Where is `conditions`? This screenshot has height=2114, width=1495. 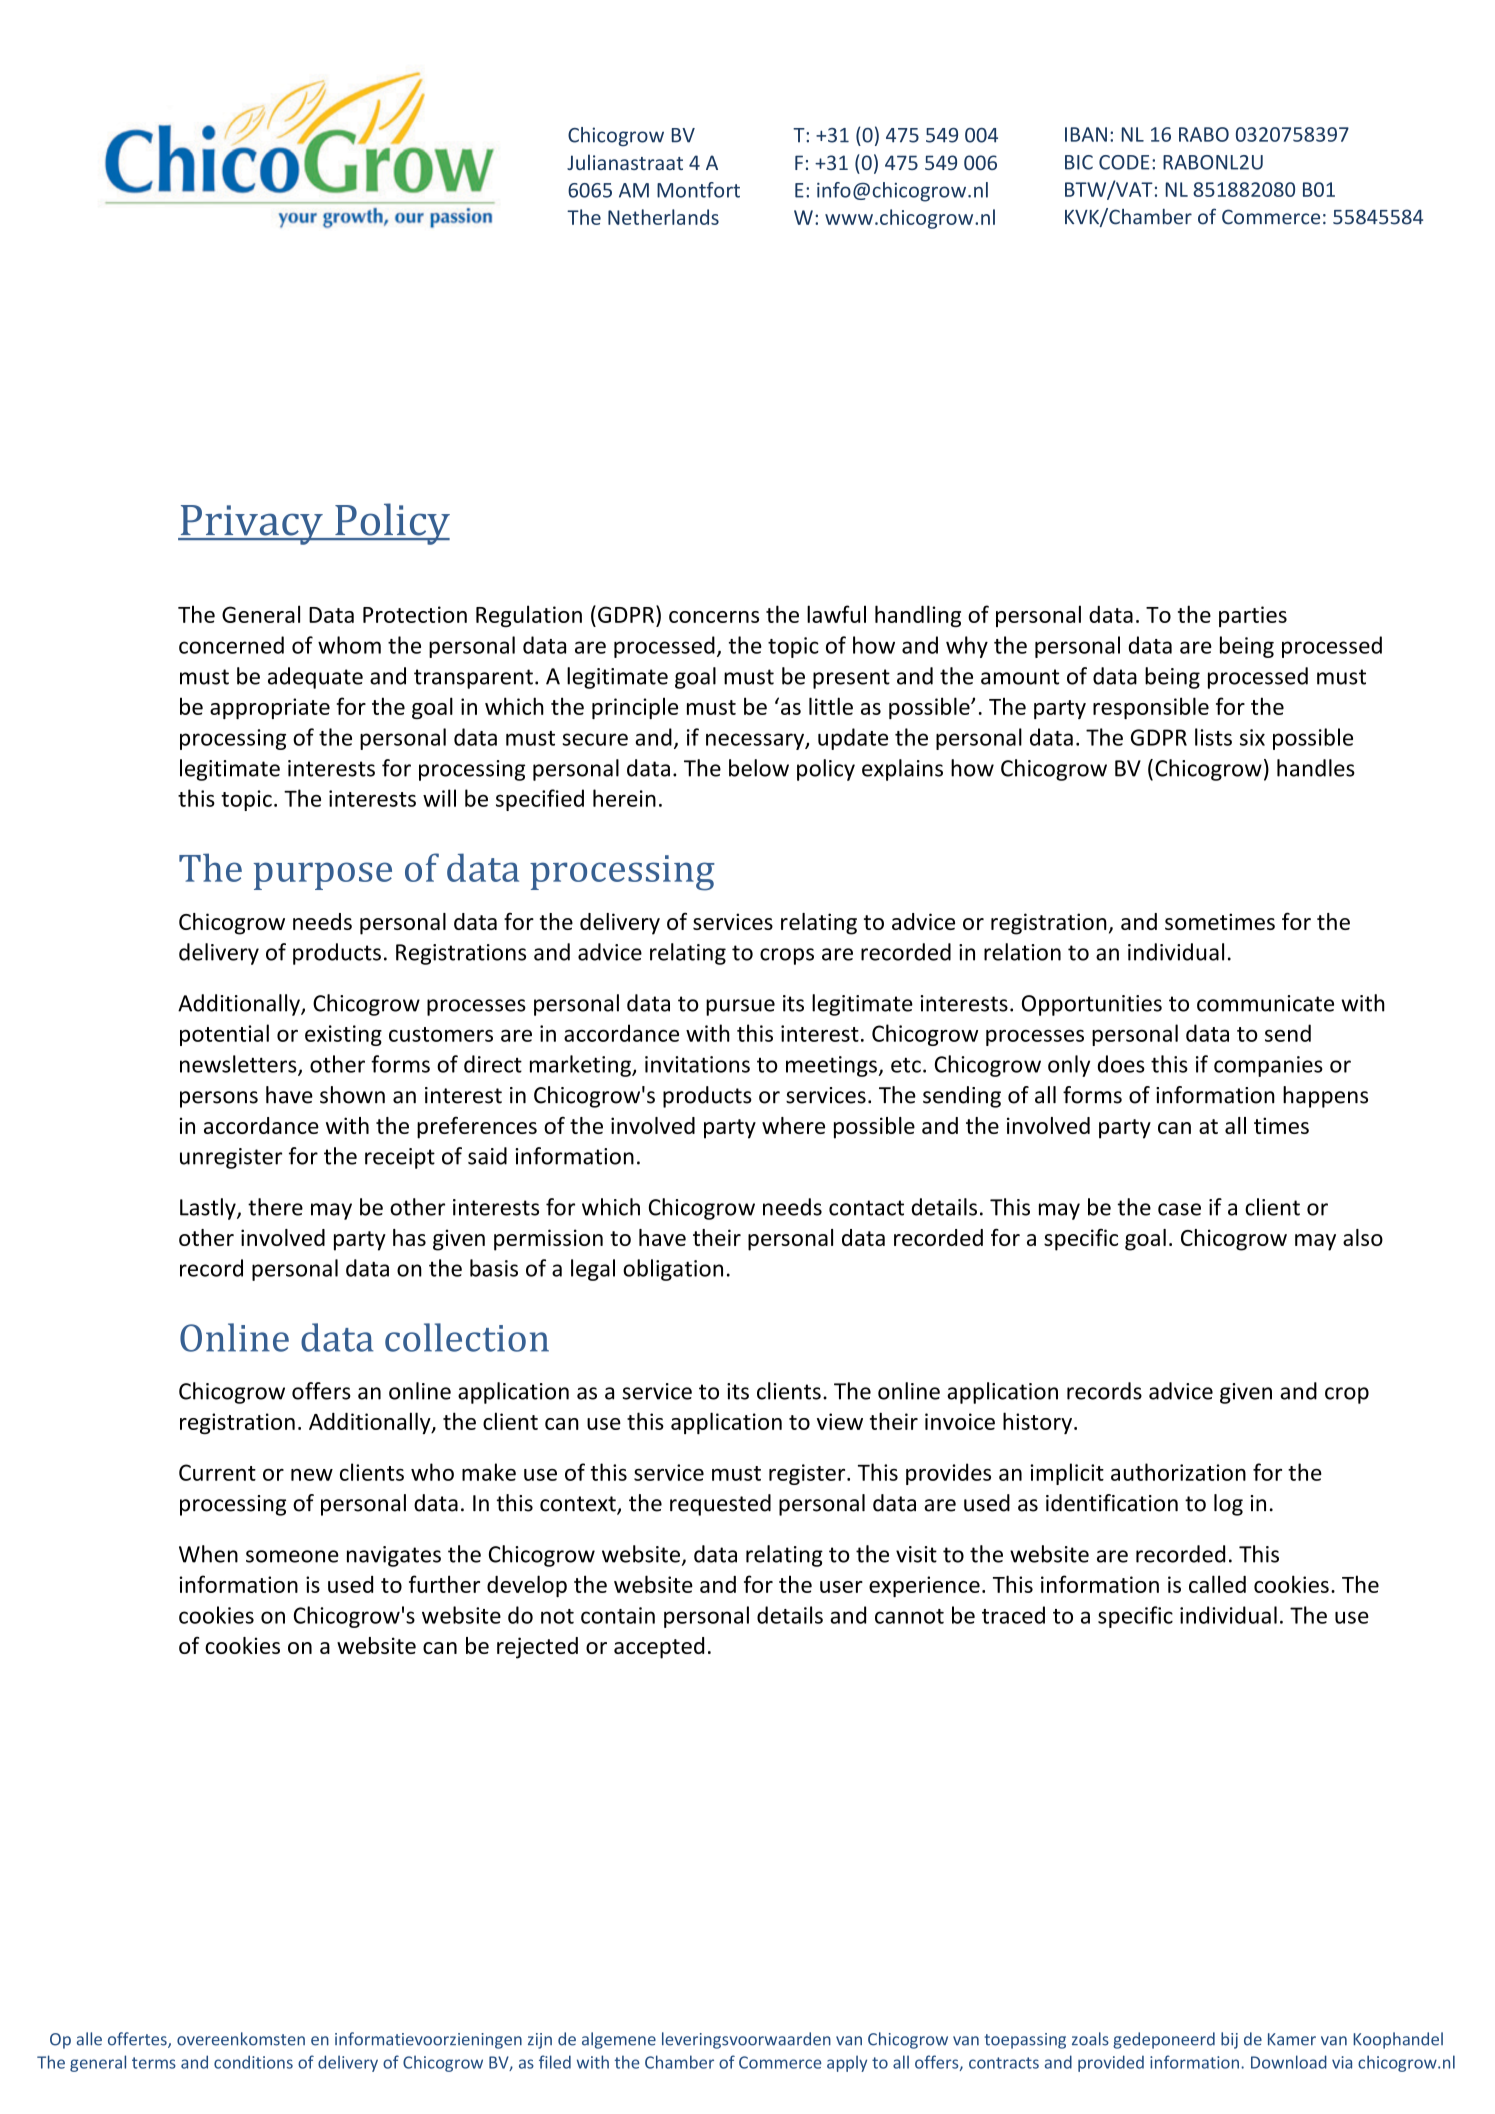
conditions is located at coordinates (253, 2062).
